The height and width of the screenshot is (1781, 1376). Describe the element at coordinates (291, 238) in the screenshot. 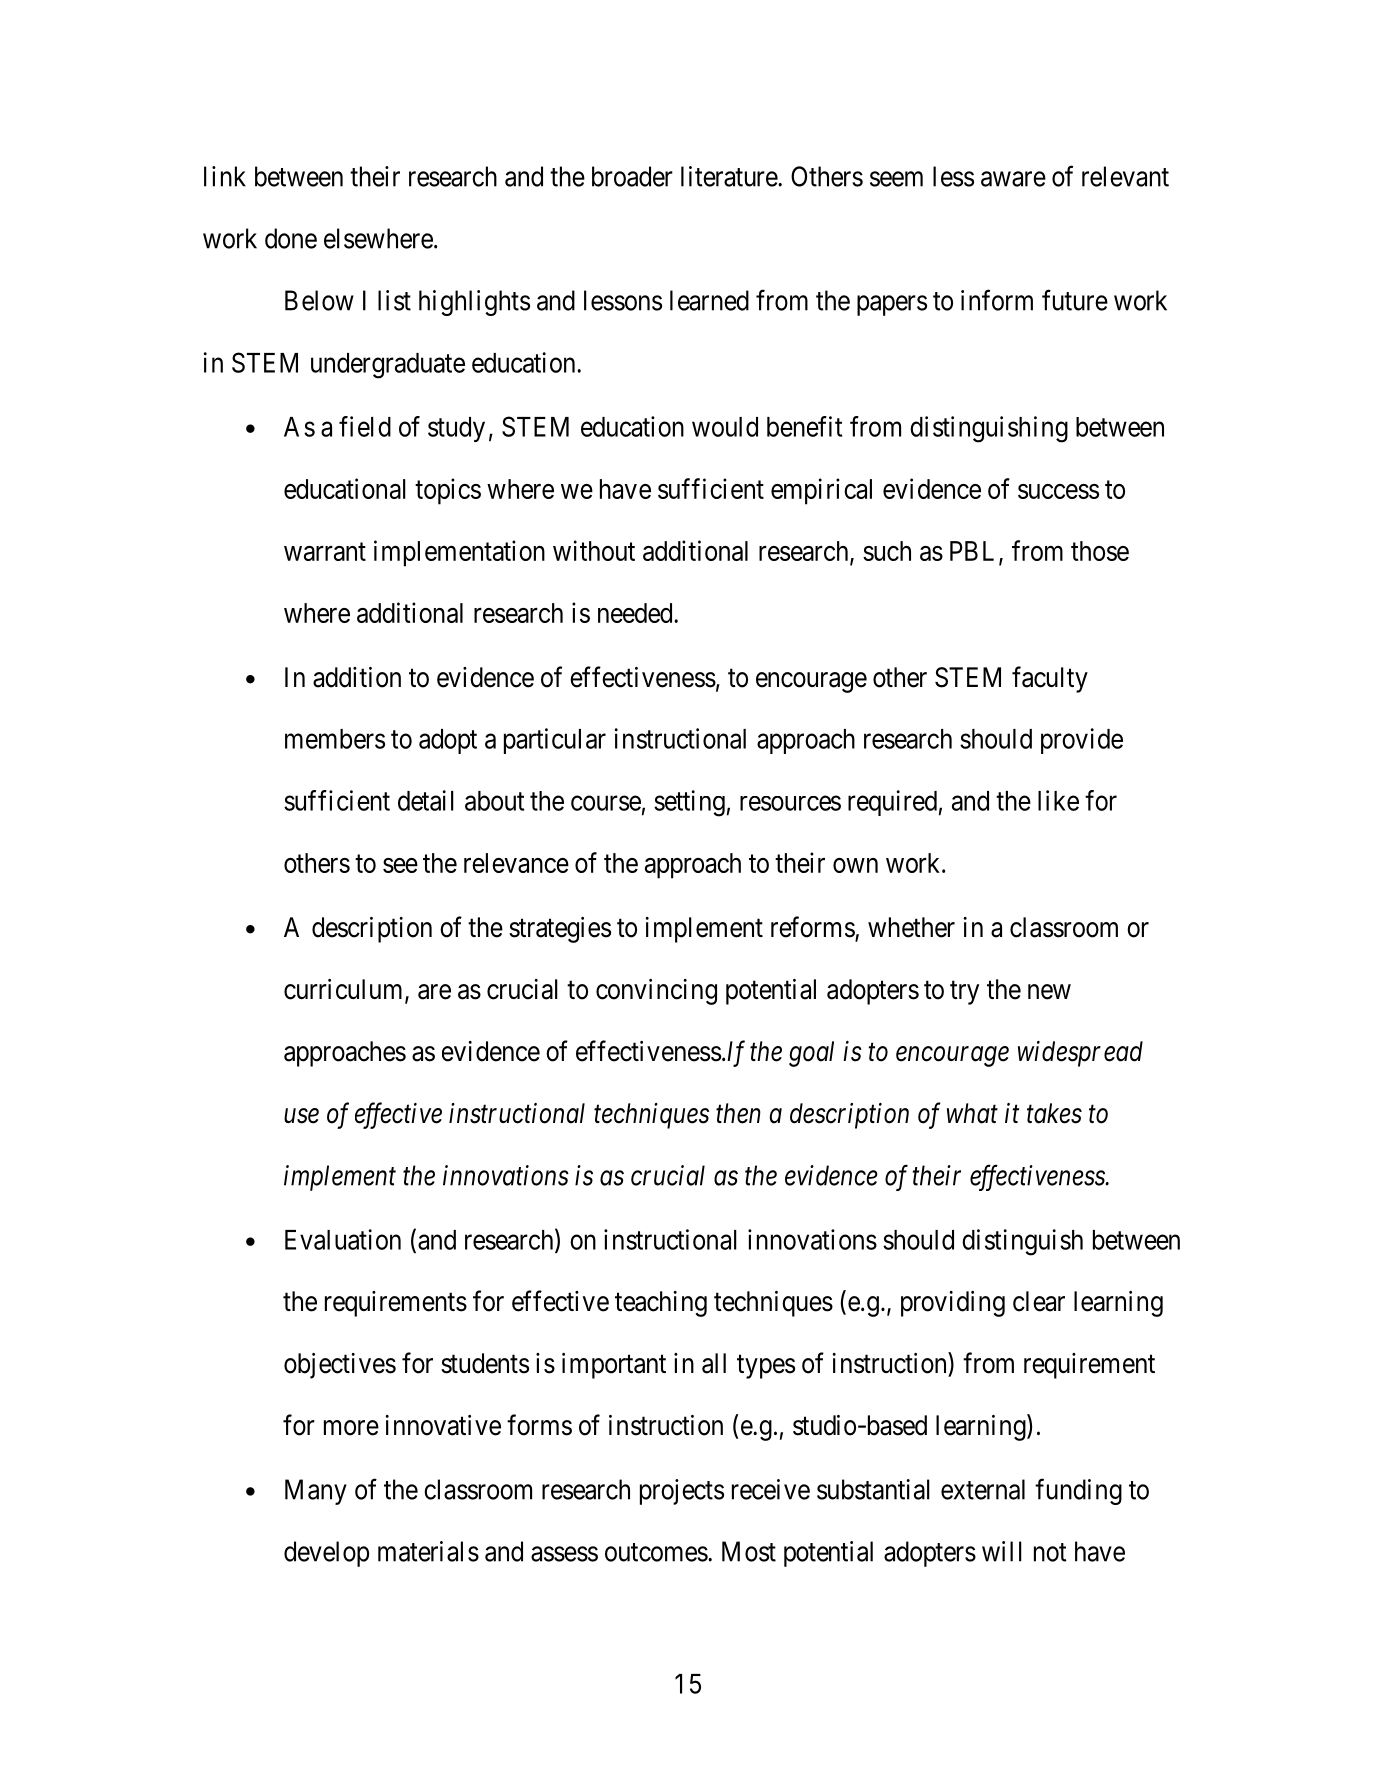

I see `done` at that location.
